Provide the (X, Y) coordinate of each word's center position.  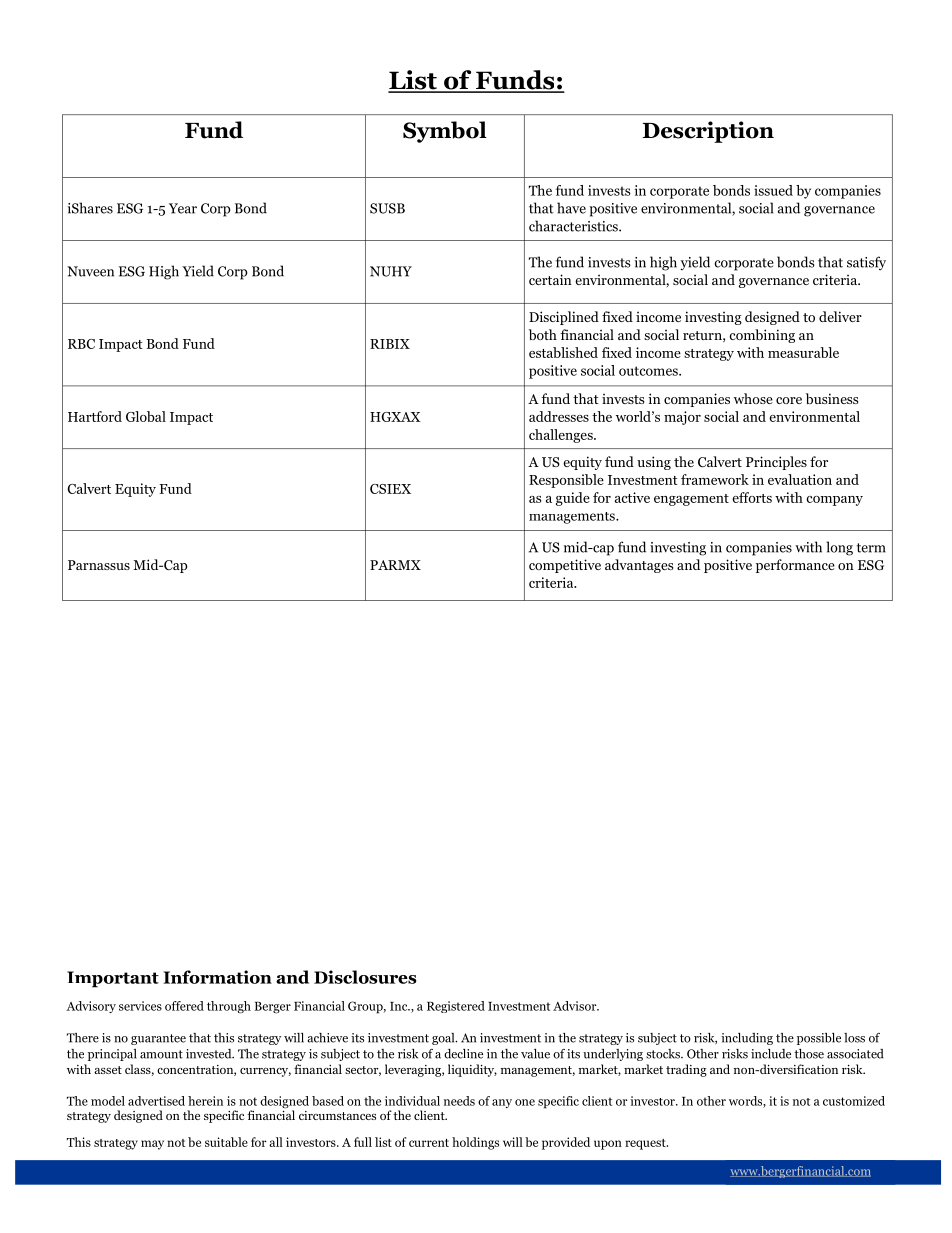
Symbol (445, 132)
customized (854, 1101)
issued (773, 190)
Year (183, 208)
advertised (156, 1101)
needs (459, 1101)
